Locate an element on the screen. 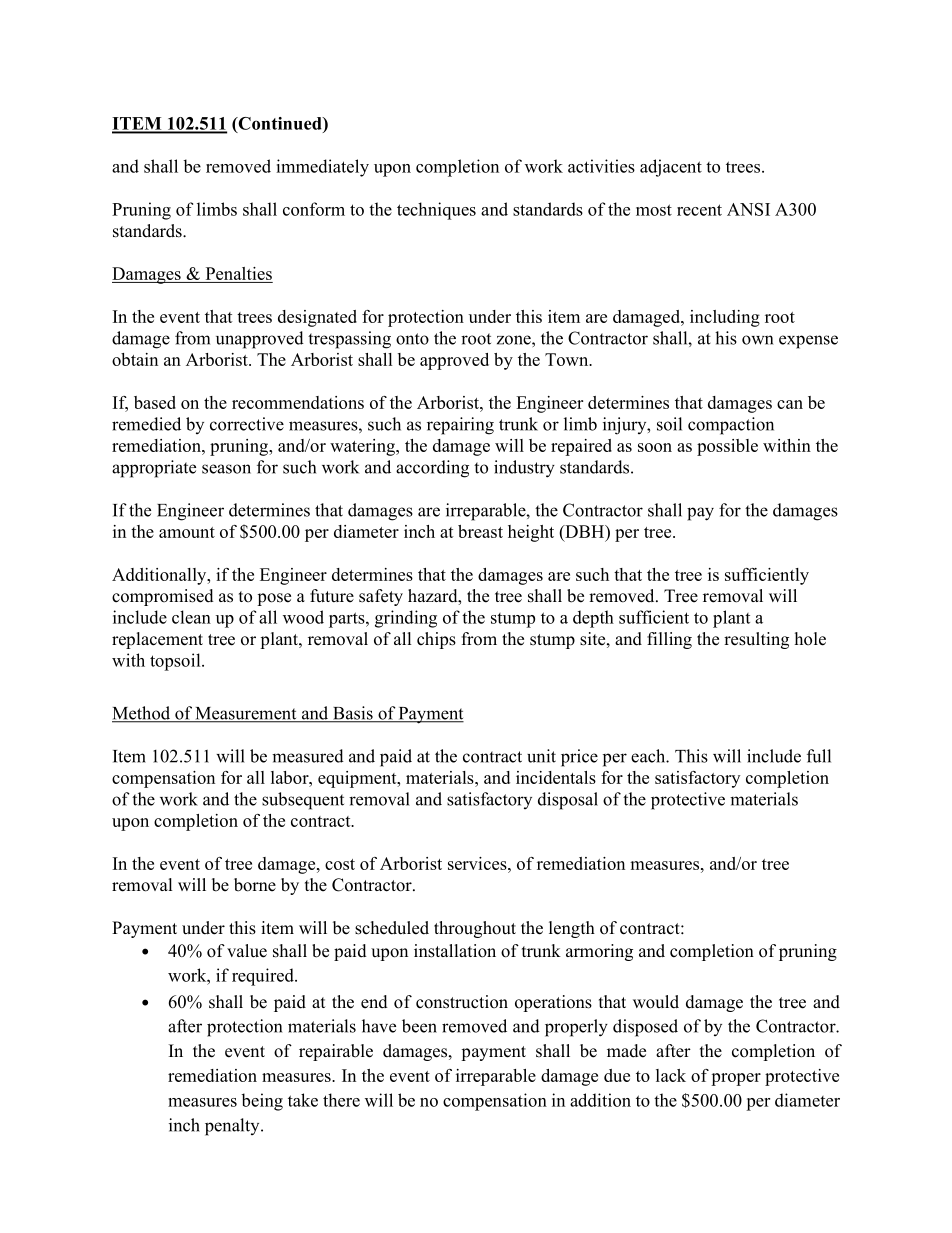 Image resolution: width=952 pixels, height=1233 pixels. compaction is located at coordinates (731, 426).
